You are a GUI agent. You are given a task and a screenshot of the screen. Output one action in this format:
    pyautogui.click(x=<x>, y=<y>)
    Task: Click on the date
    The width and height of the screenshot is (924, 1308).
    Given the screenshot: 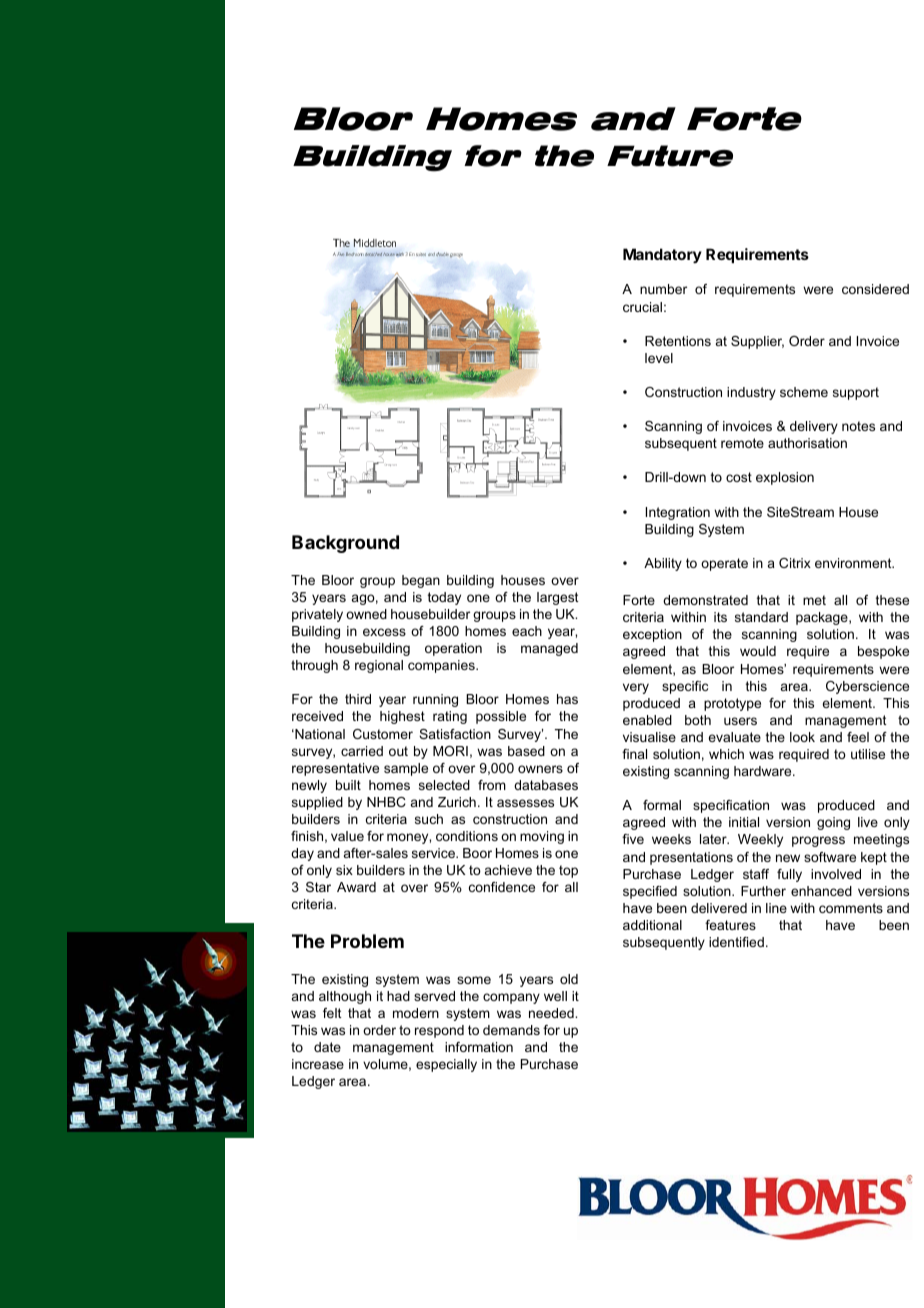 What is the action you would take?
    pyautogui.click(x=327, y=1047)
